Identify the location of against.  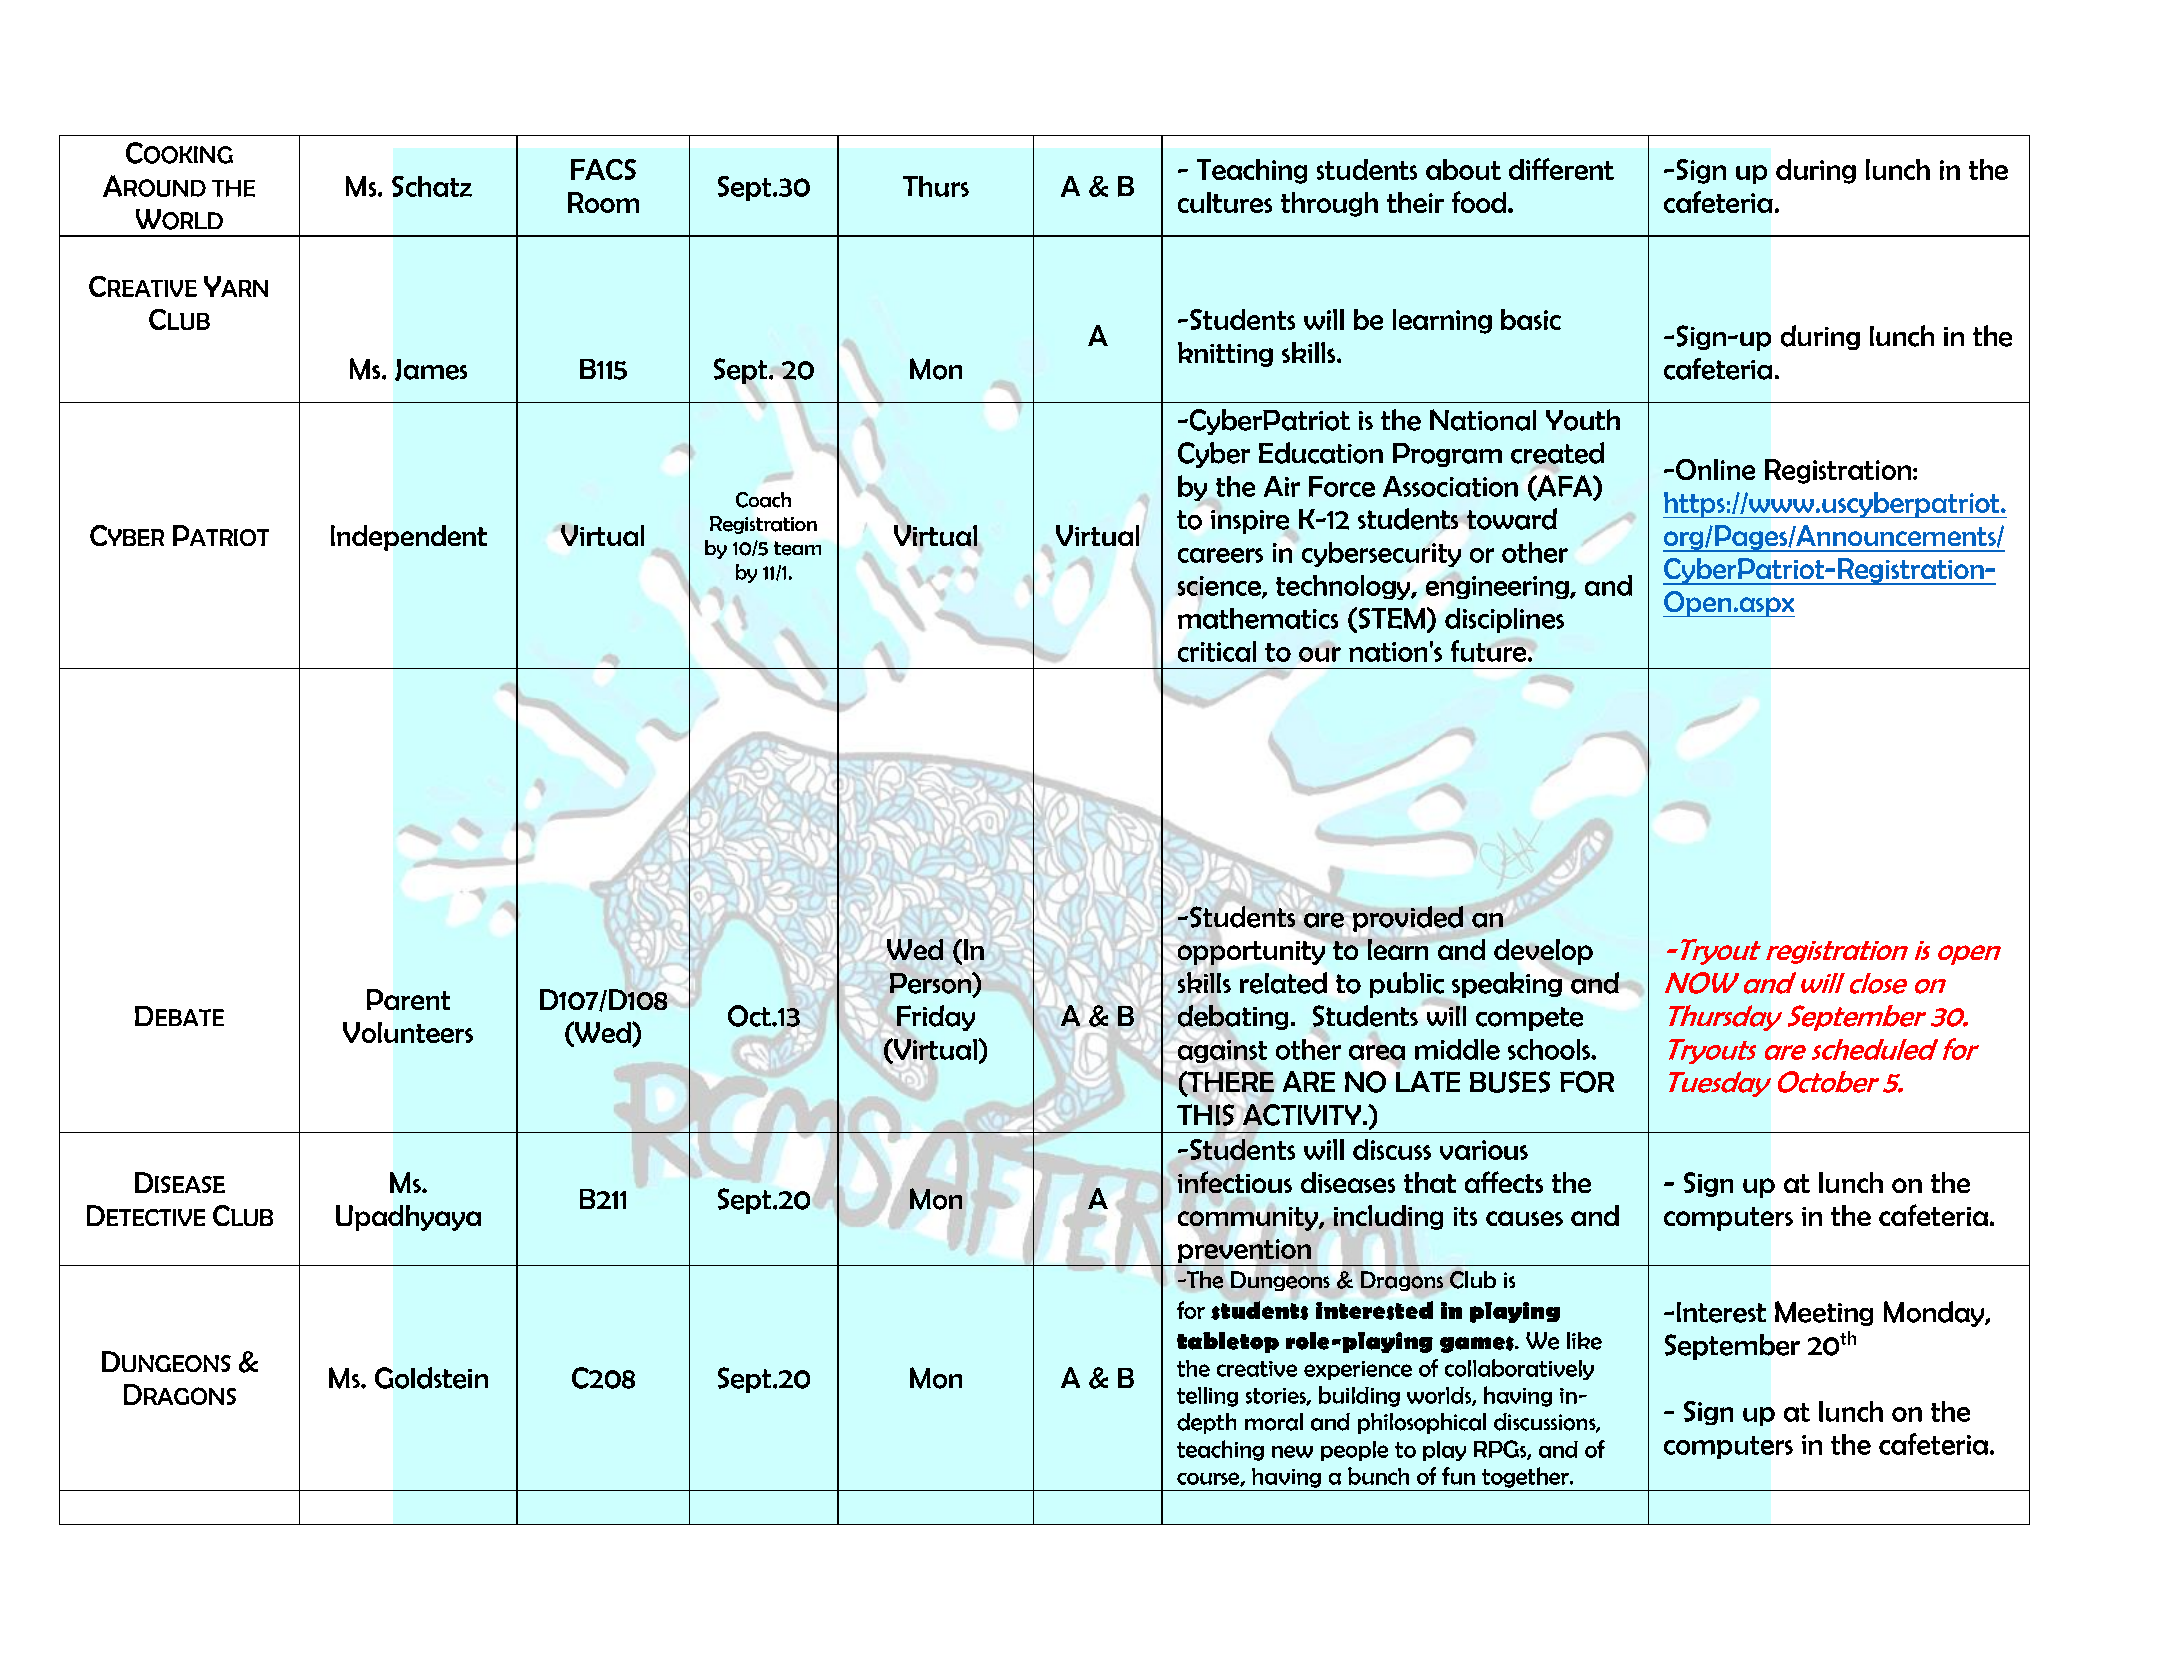
(1222, 1051).
